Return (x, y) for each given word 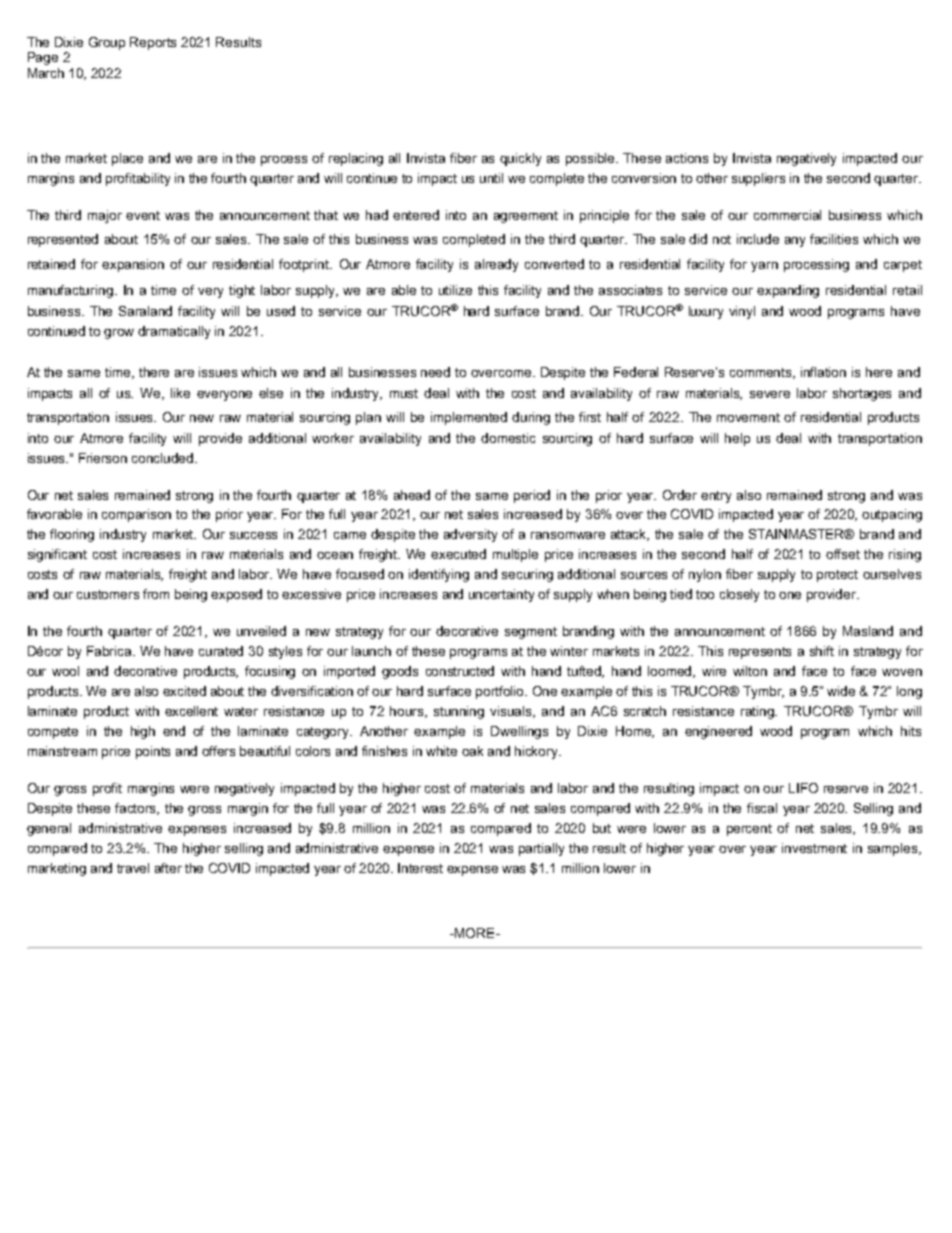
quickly (520, 159)
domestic (508, 438)
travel (133, 868)
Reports (153, 43)
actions (687, 158)
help (737, 439)
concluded (164, 458)
